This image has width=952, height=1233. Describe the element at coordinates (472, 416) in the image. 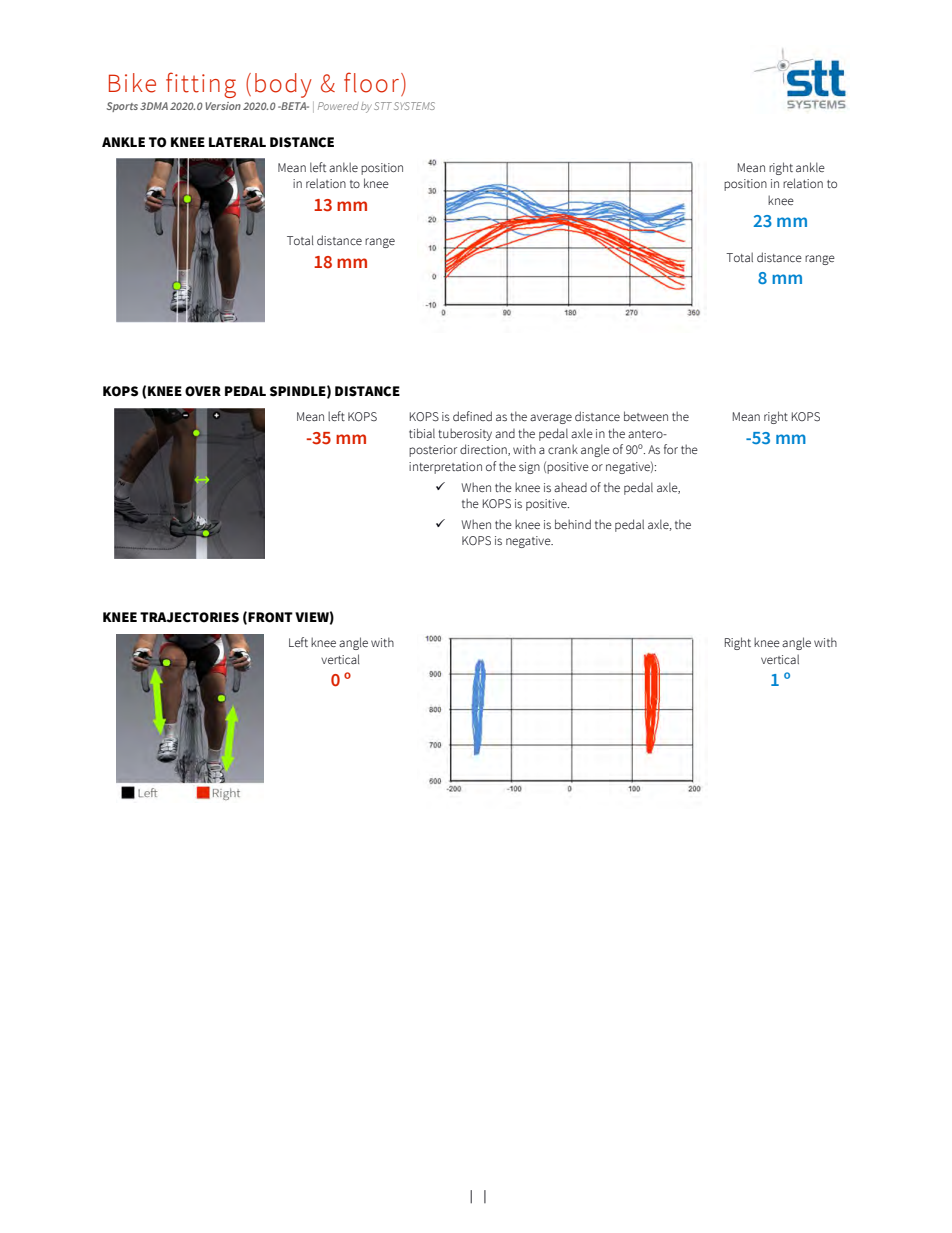

I see `defined` at that location.
